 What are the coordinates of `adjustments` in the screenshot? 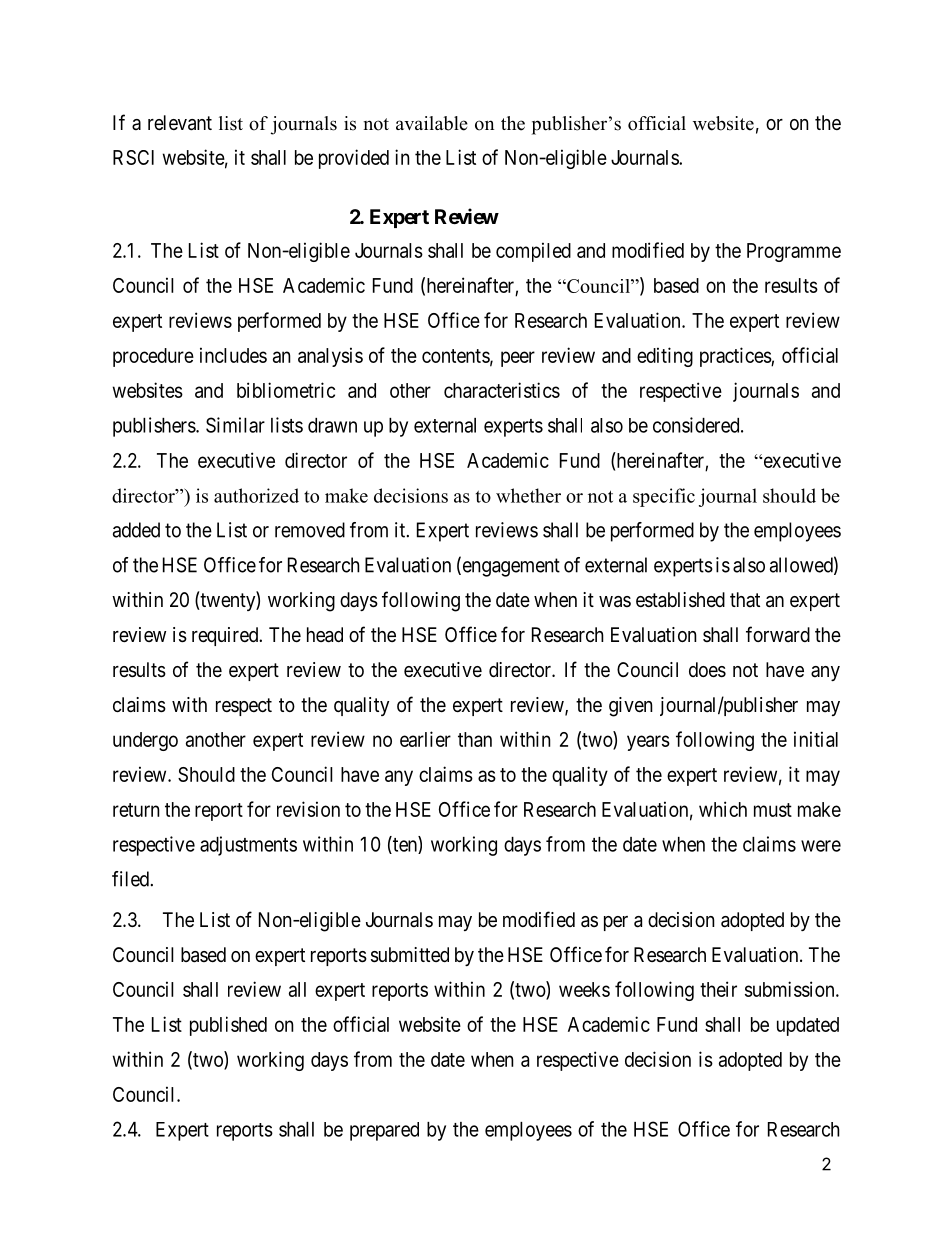 It's located at (248, 846).
